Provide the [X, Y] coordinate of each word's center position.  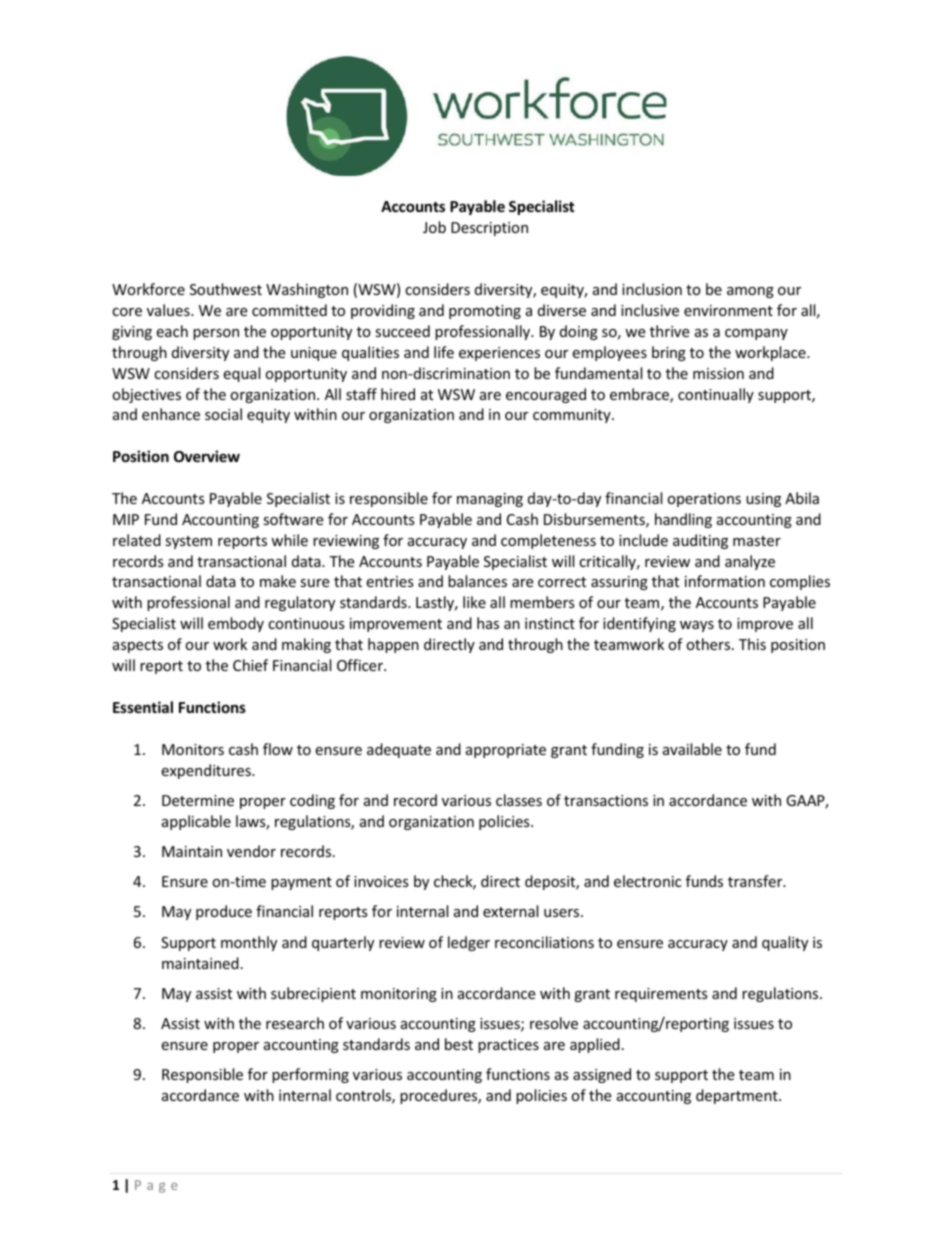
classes [519, 800]
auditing [700, 541]
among [750, 292]
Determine [198, 800]
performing [310, 1075]
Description [489, 229]
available [692, 749]
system [188, 542]
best [459, 1044]
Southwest [226, 289]
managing [490, 500]
